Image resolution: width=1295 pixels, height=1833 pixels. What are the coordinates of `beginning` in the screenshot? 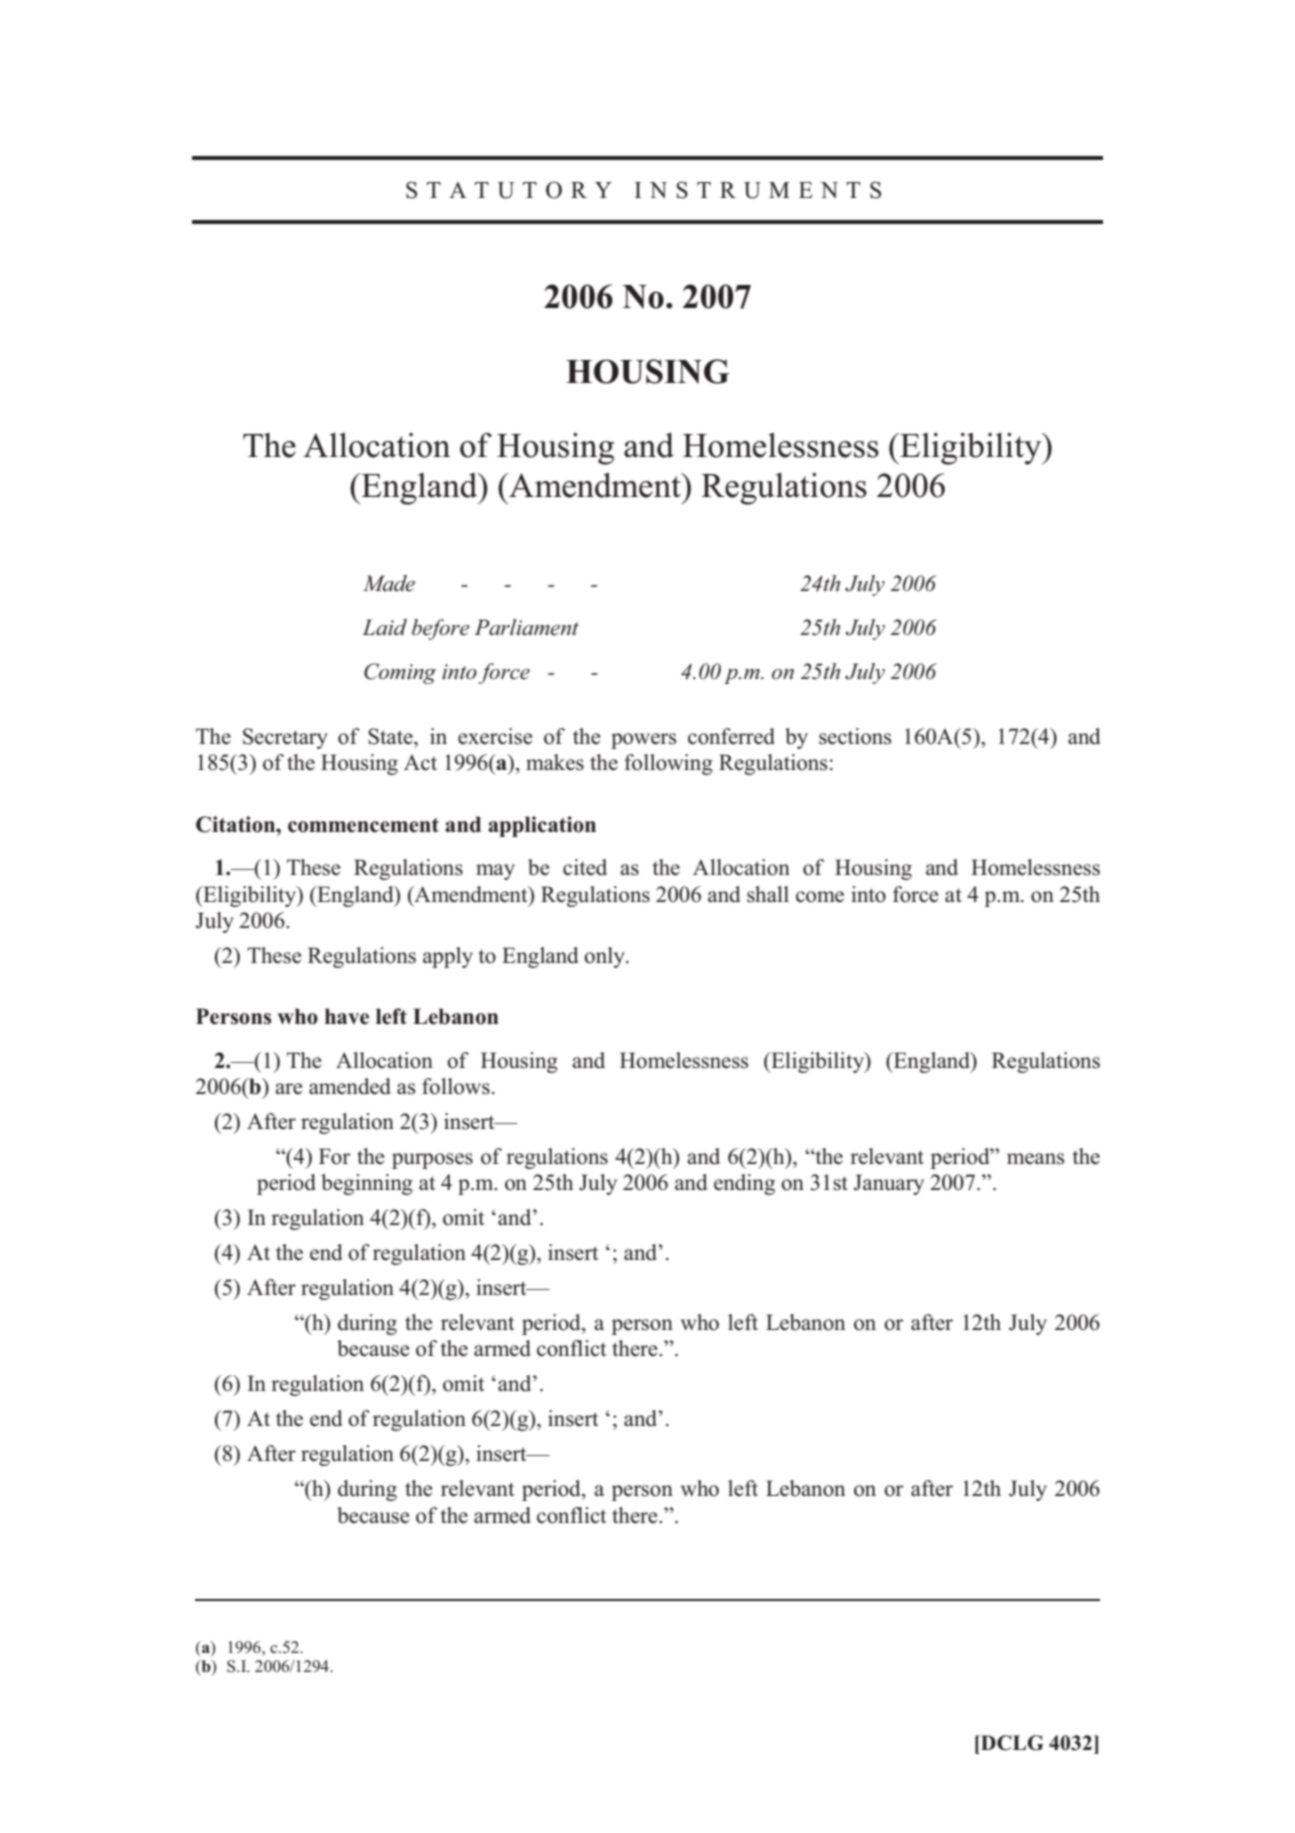 It's located at (367, 1184).
